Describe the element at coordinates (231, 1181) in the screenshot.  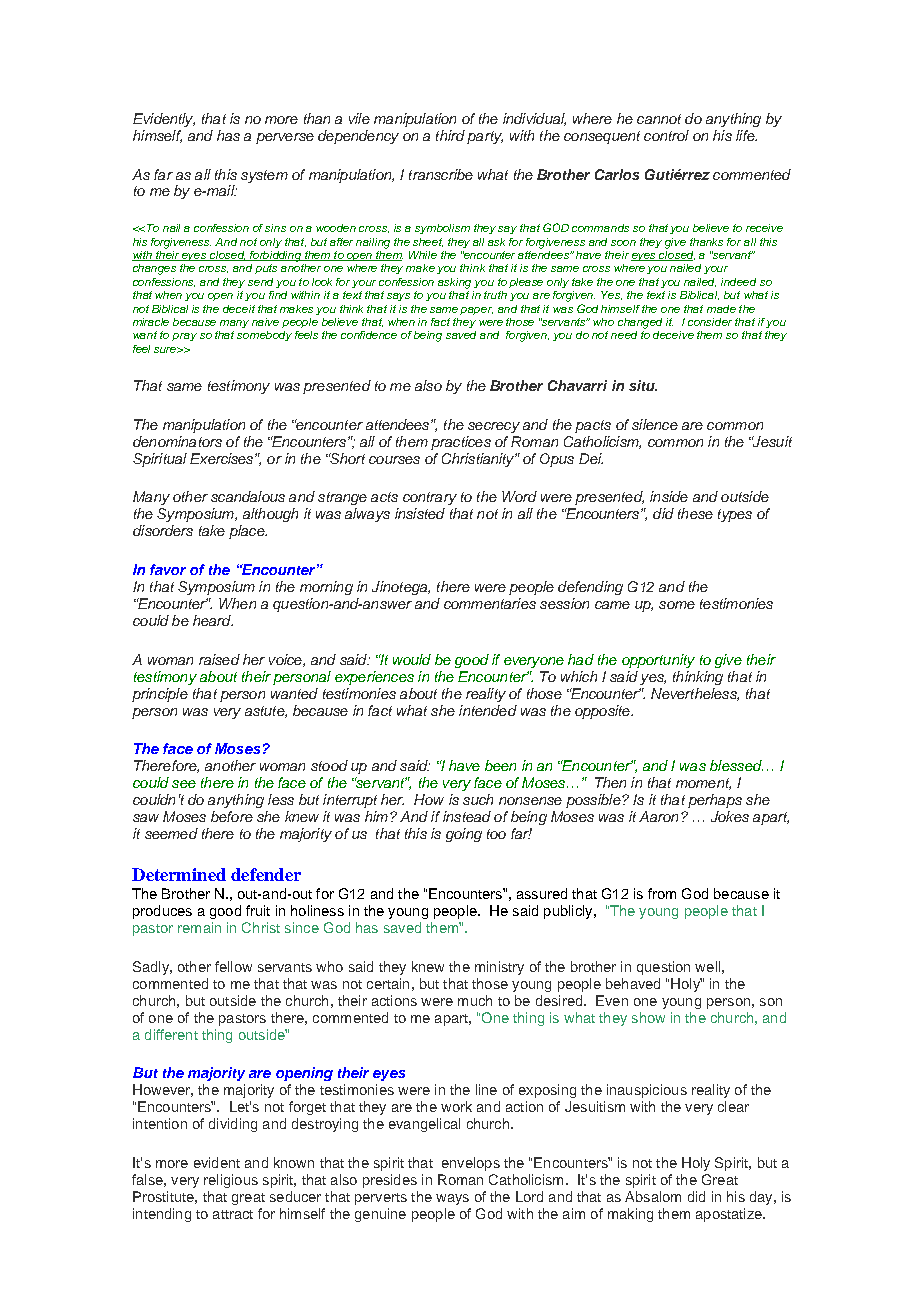
I see `religious` at that location.
